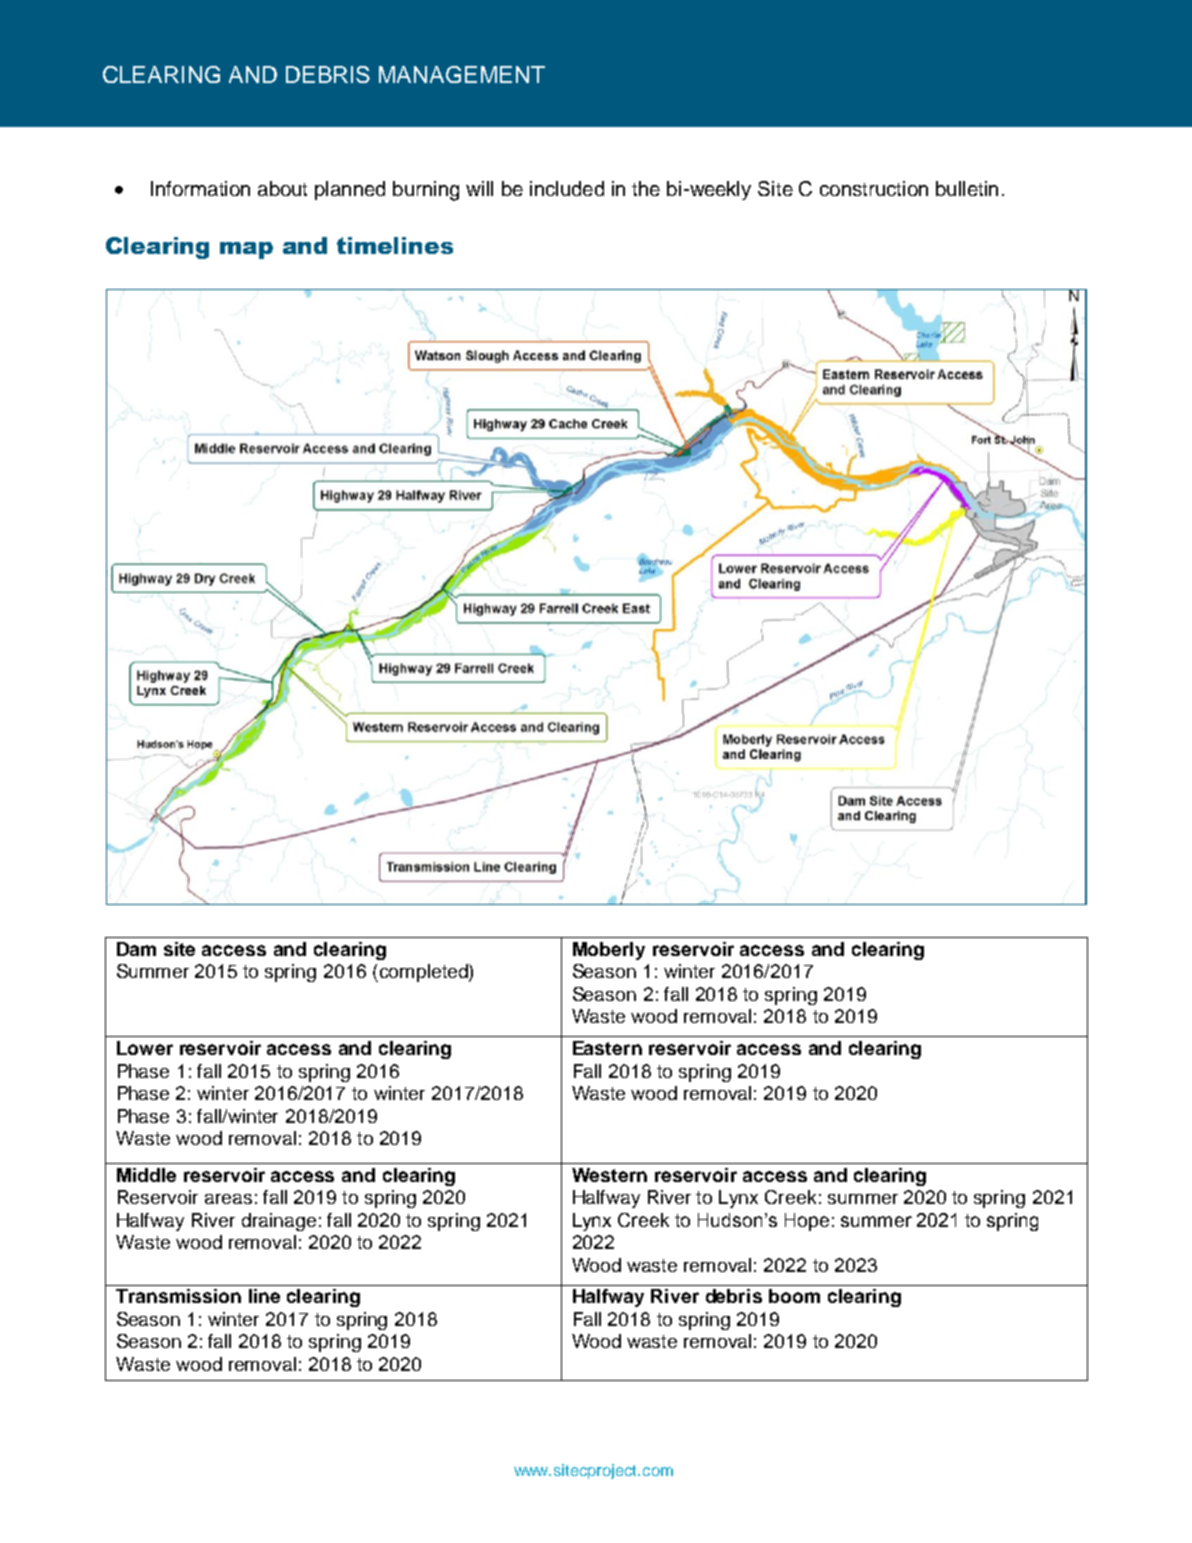 This document has height=1543, width=1192. Describe the element at coordinates (609, 1175) in the document. I see `Western` at that location.
